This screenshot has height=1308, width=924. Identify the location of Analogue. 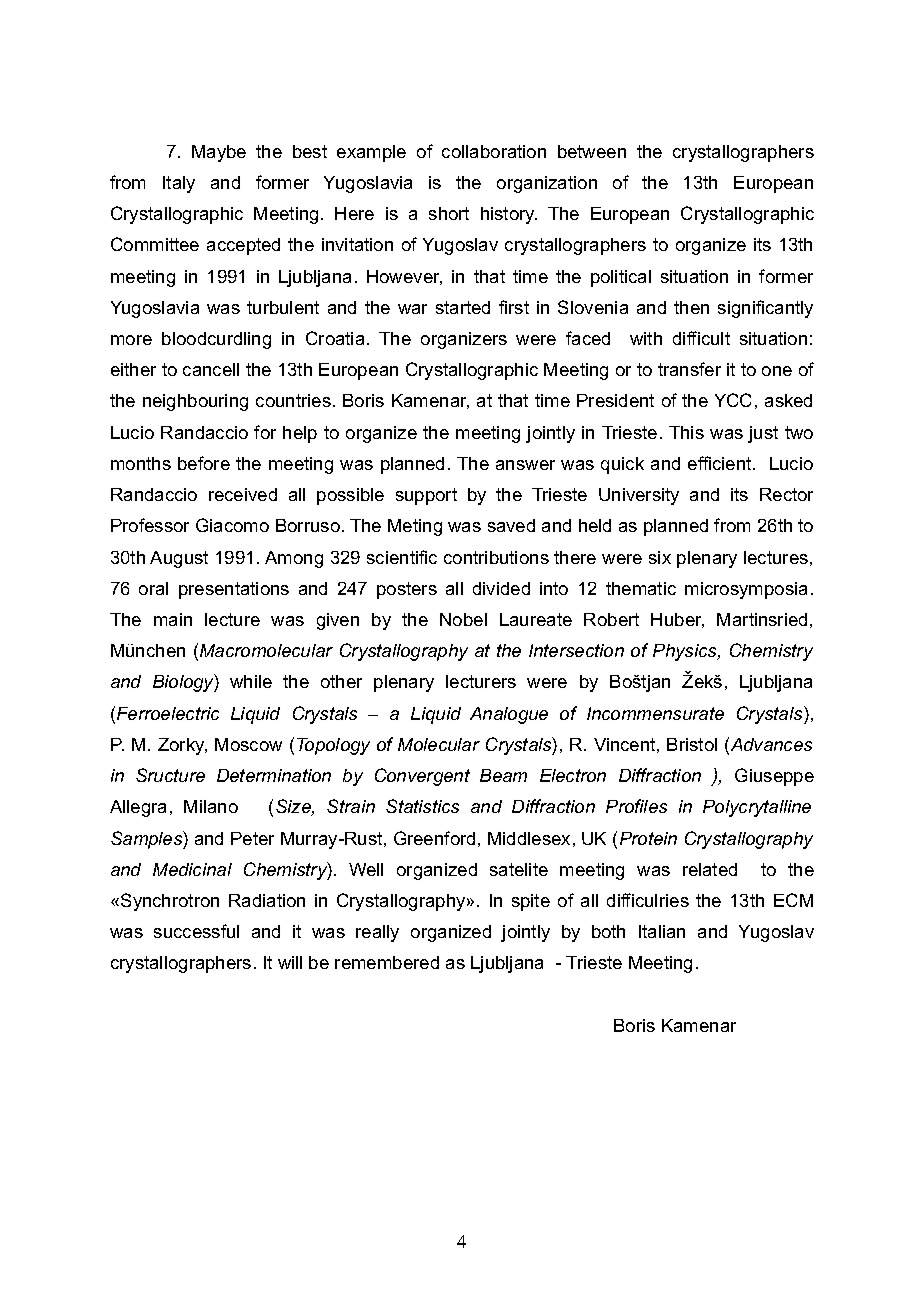
(509, 715).
